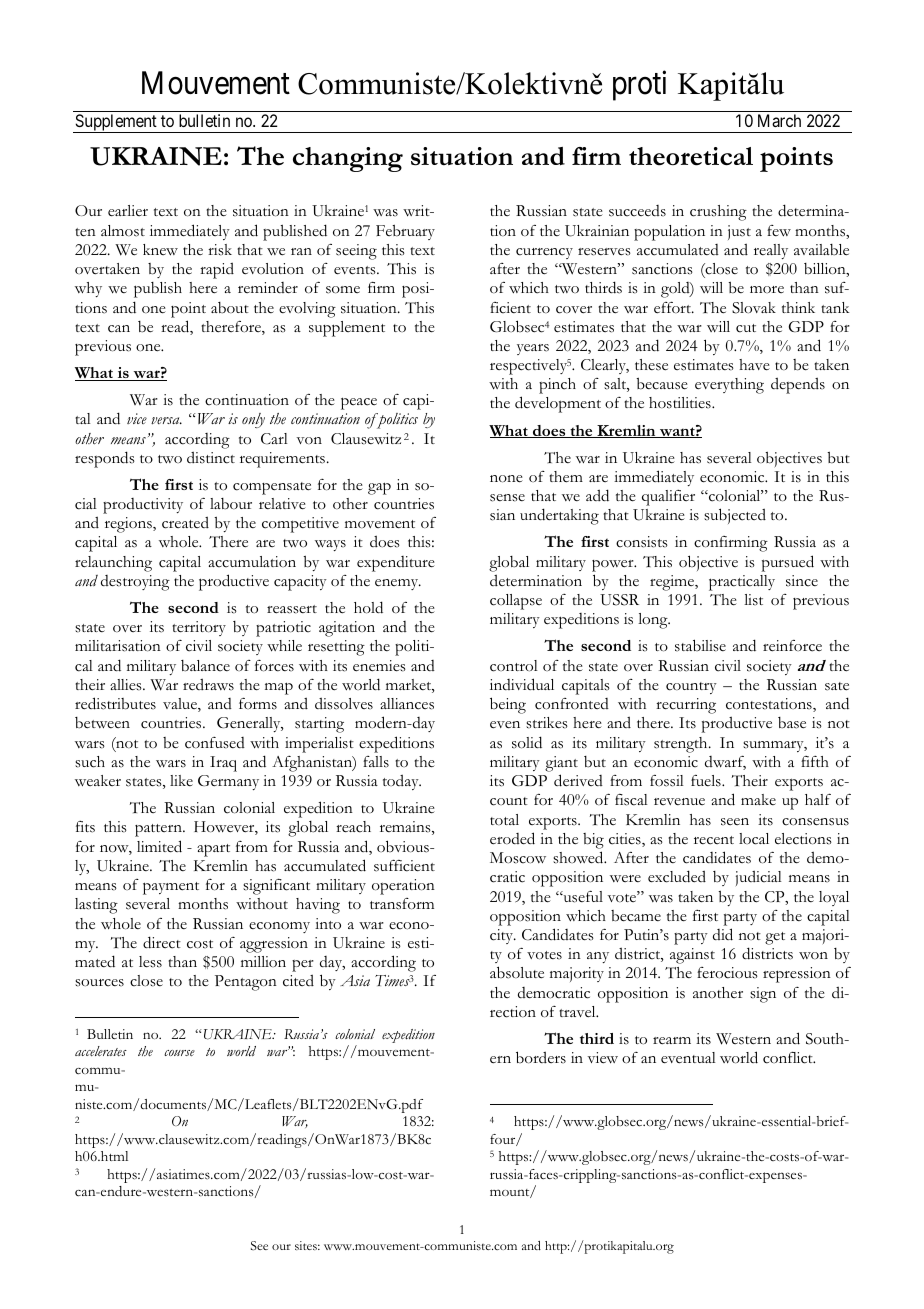  What do you see at coordinates (159, 830) in the screenshot?
I see `pattern` at bounding box center [159, 830].
